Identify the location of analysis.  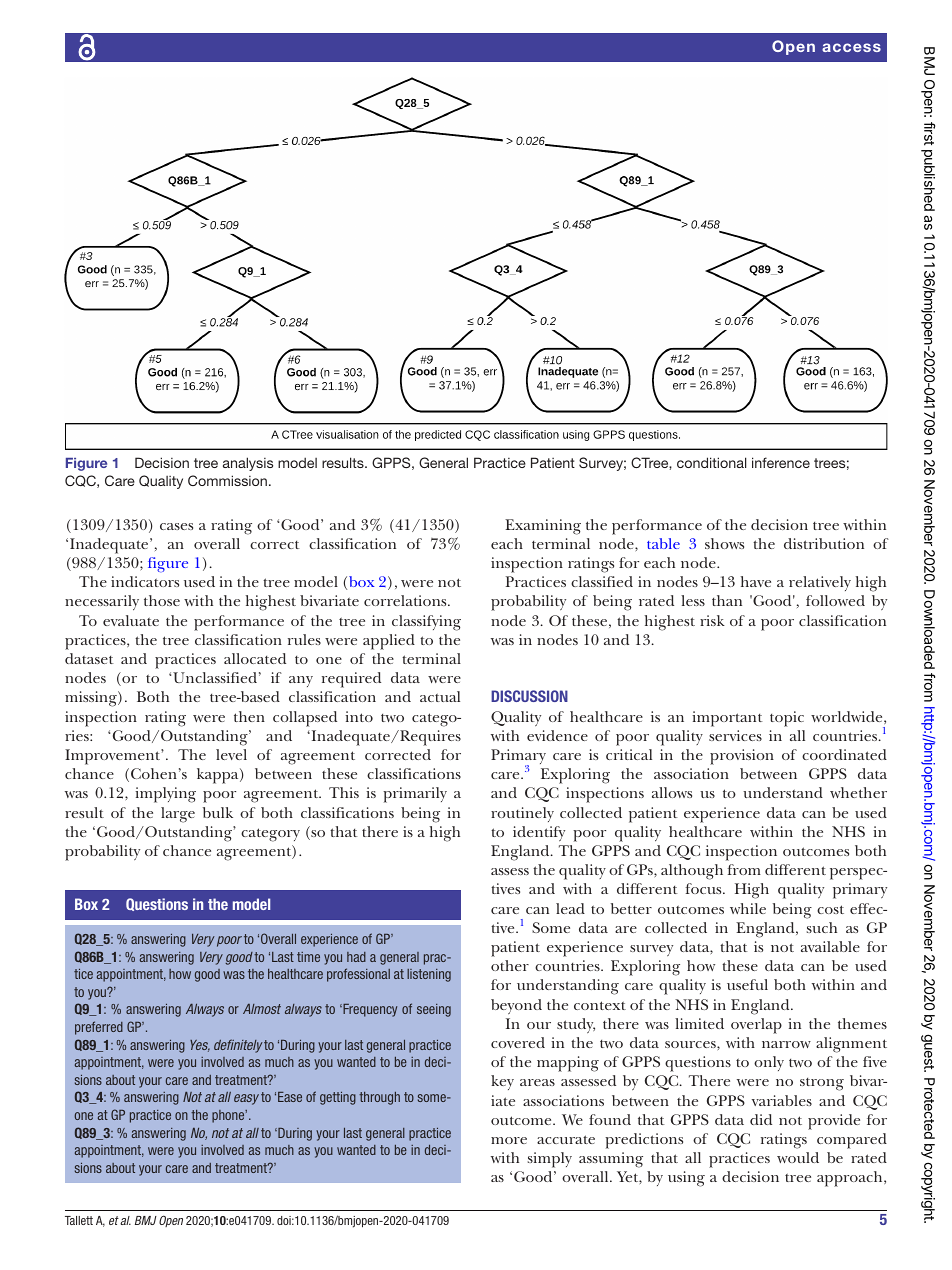
(248, 464).
